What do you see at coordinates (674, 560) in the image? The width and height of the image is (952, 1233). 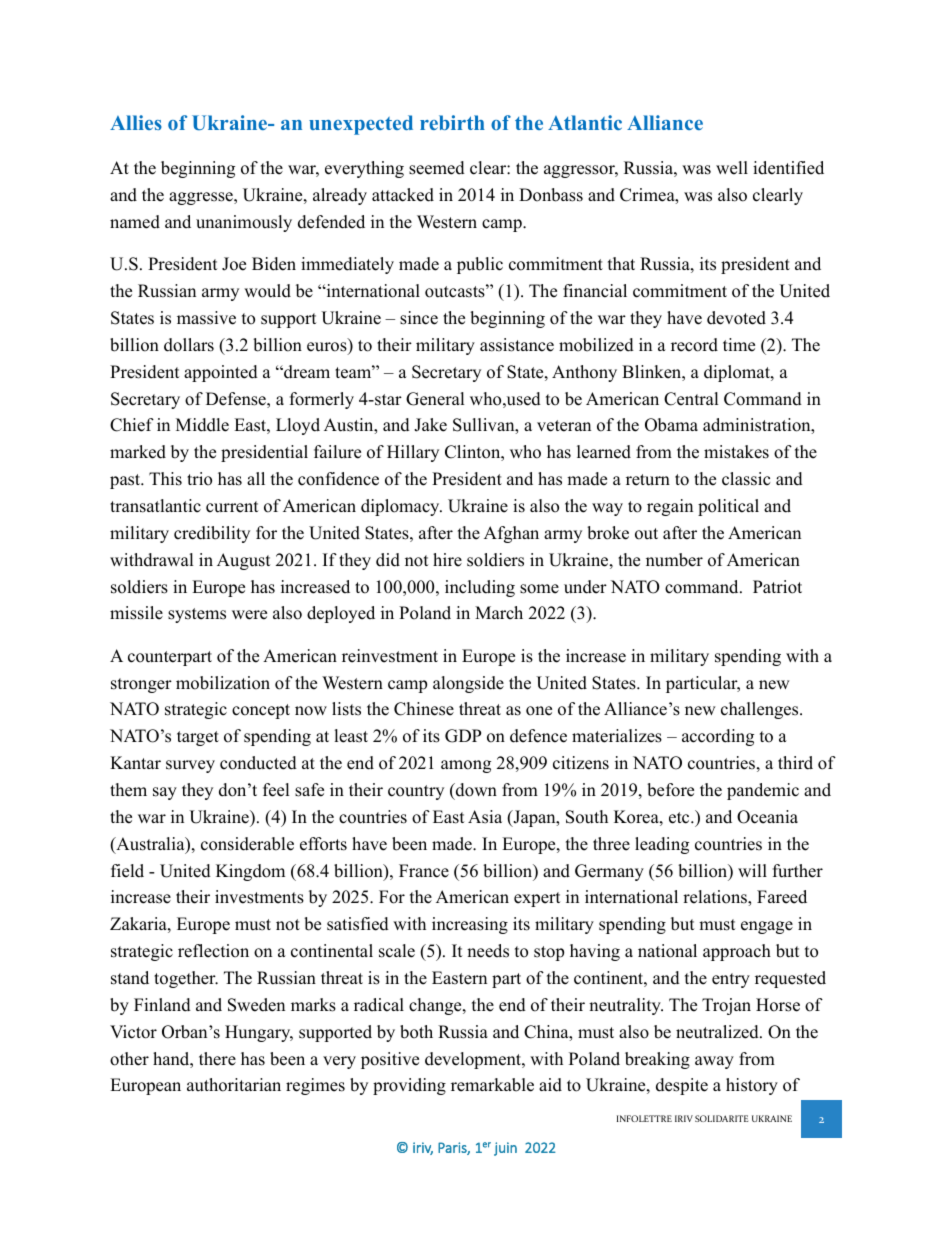 I see `number` at bounding box center [674, 560].
